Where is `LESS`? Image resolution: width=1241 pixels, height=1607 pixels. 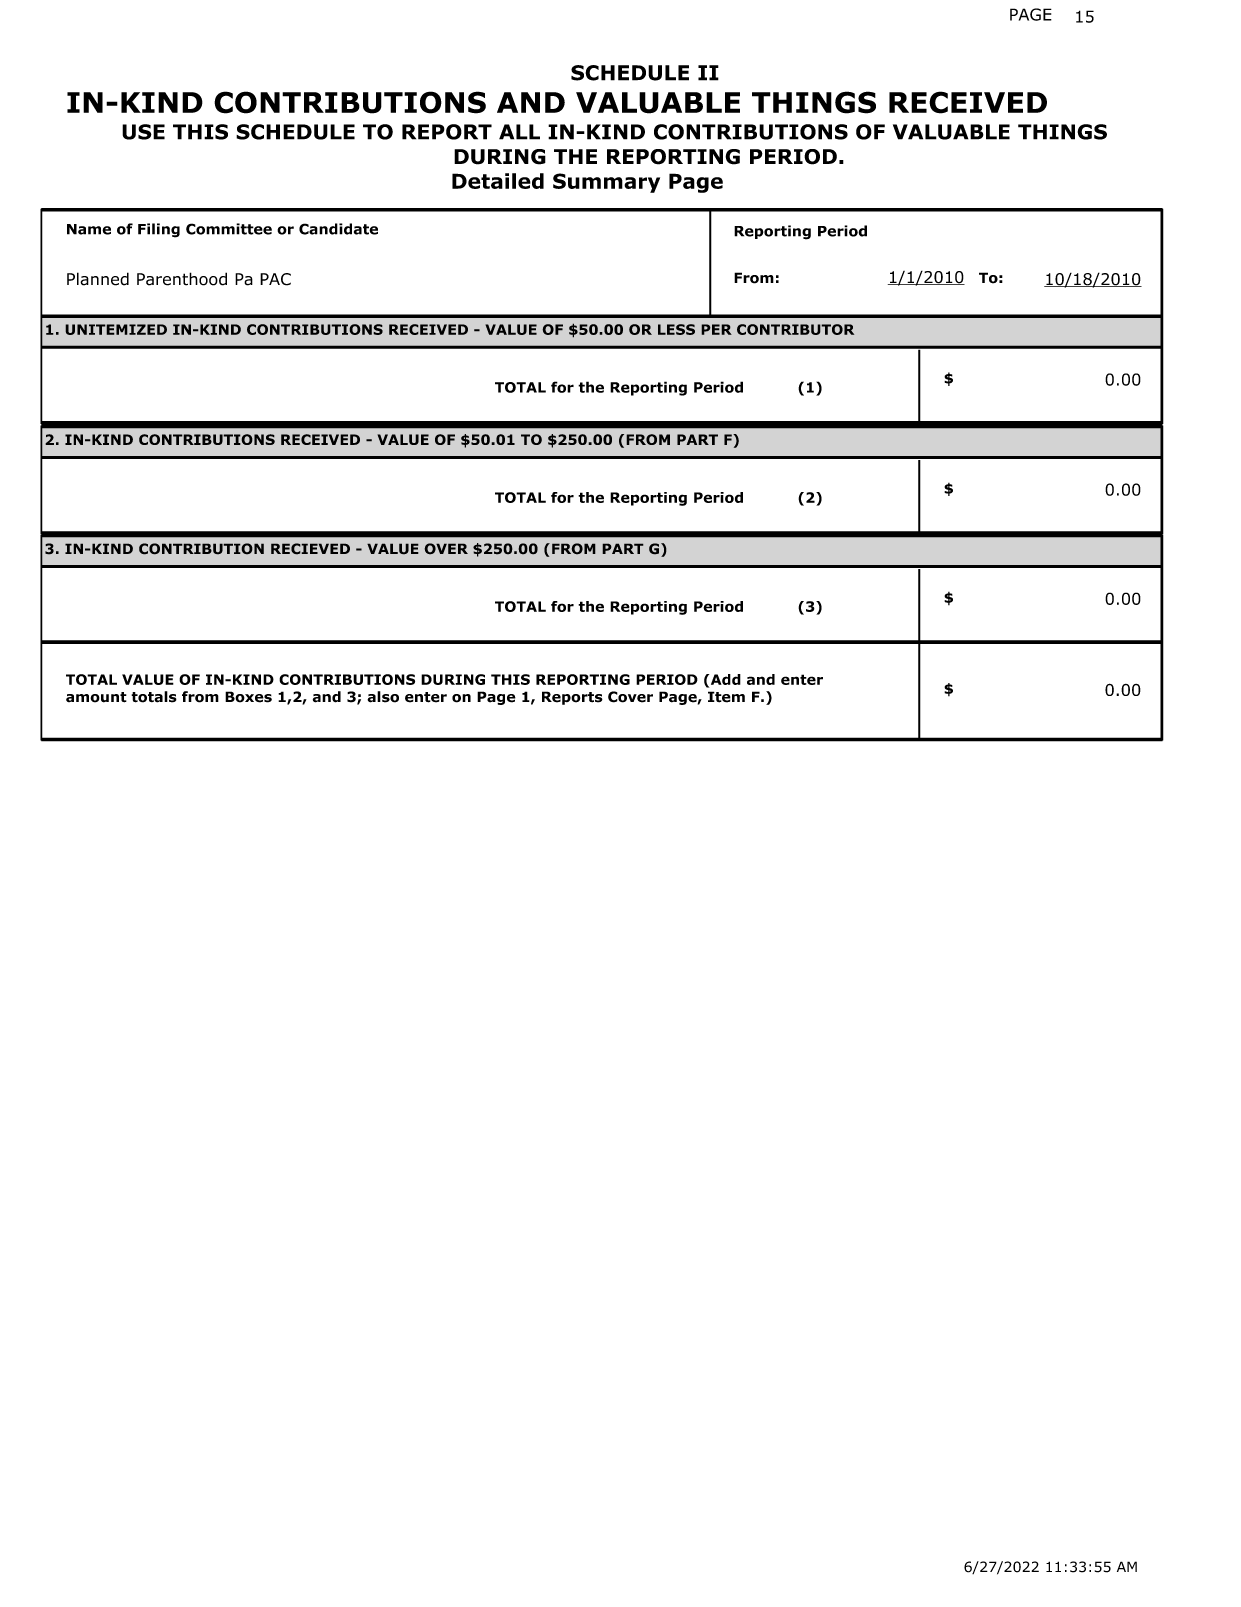
LESS is located at coordinates (676, 329).
